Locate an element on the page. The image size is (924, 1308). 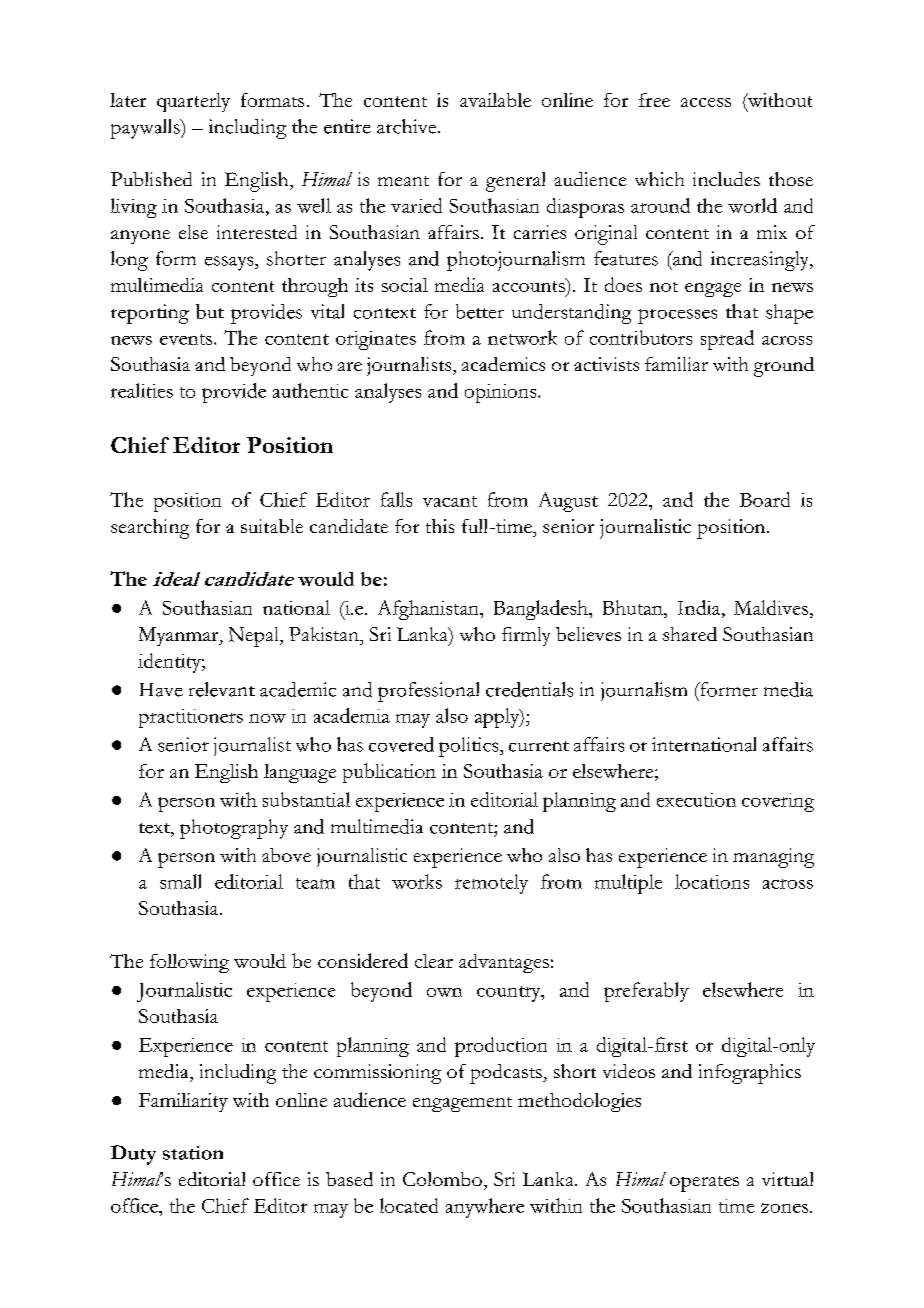
quarterly is located at coordinates (193, 102).
